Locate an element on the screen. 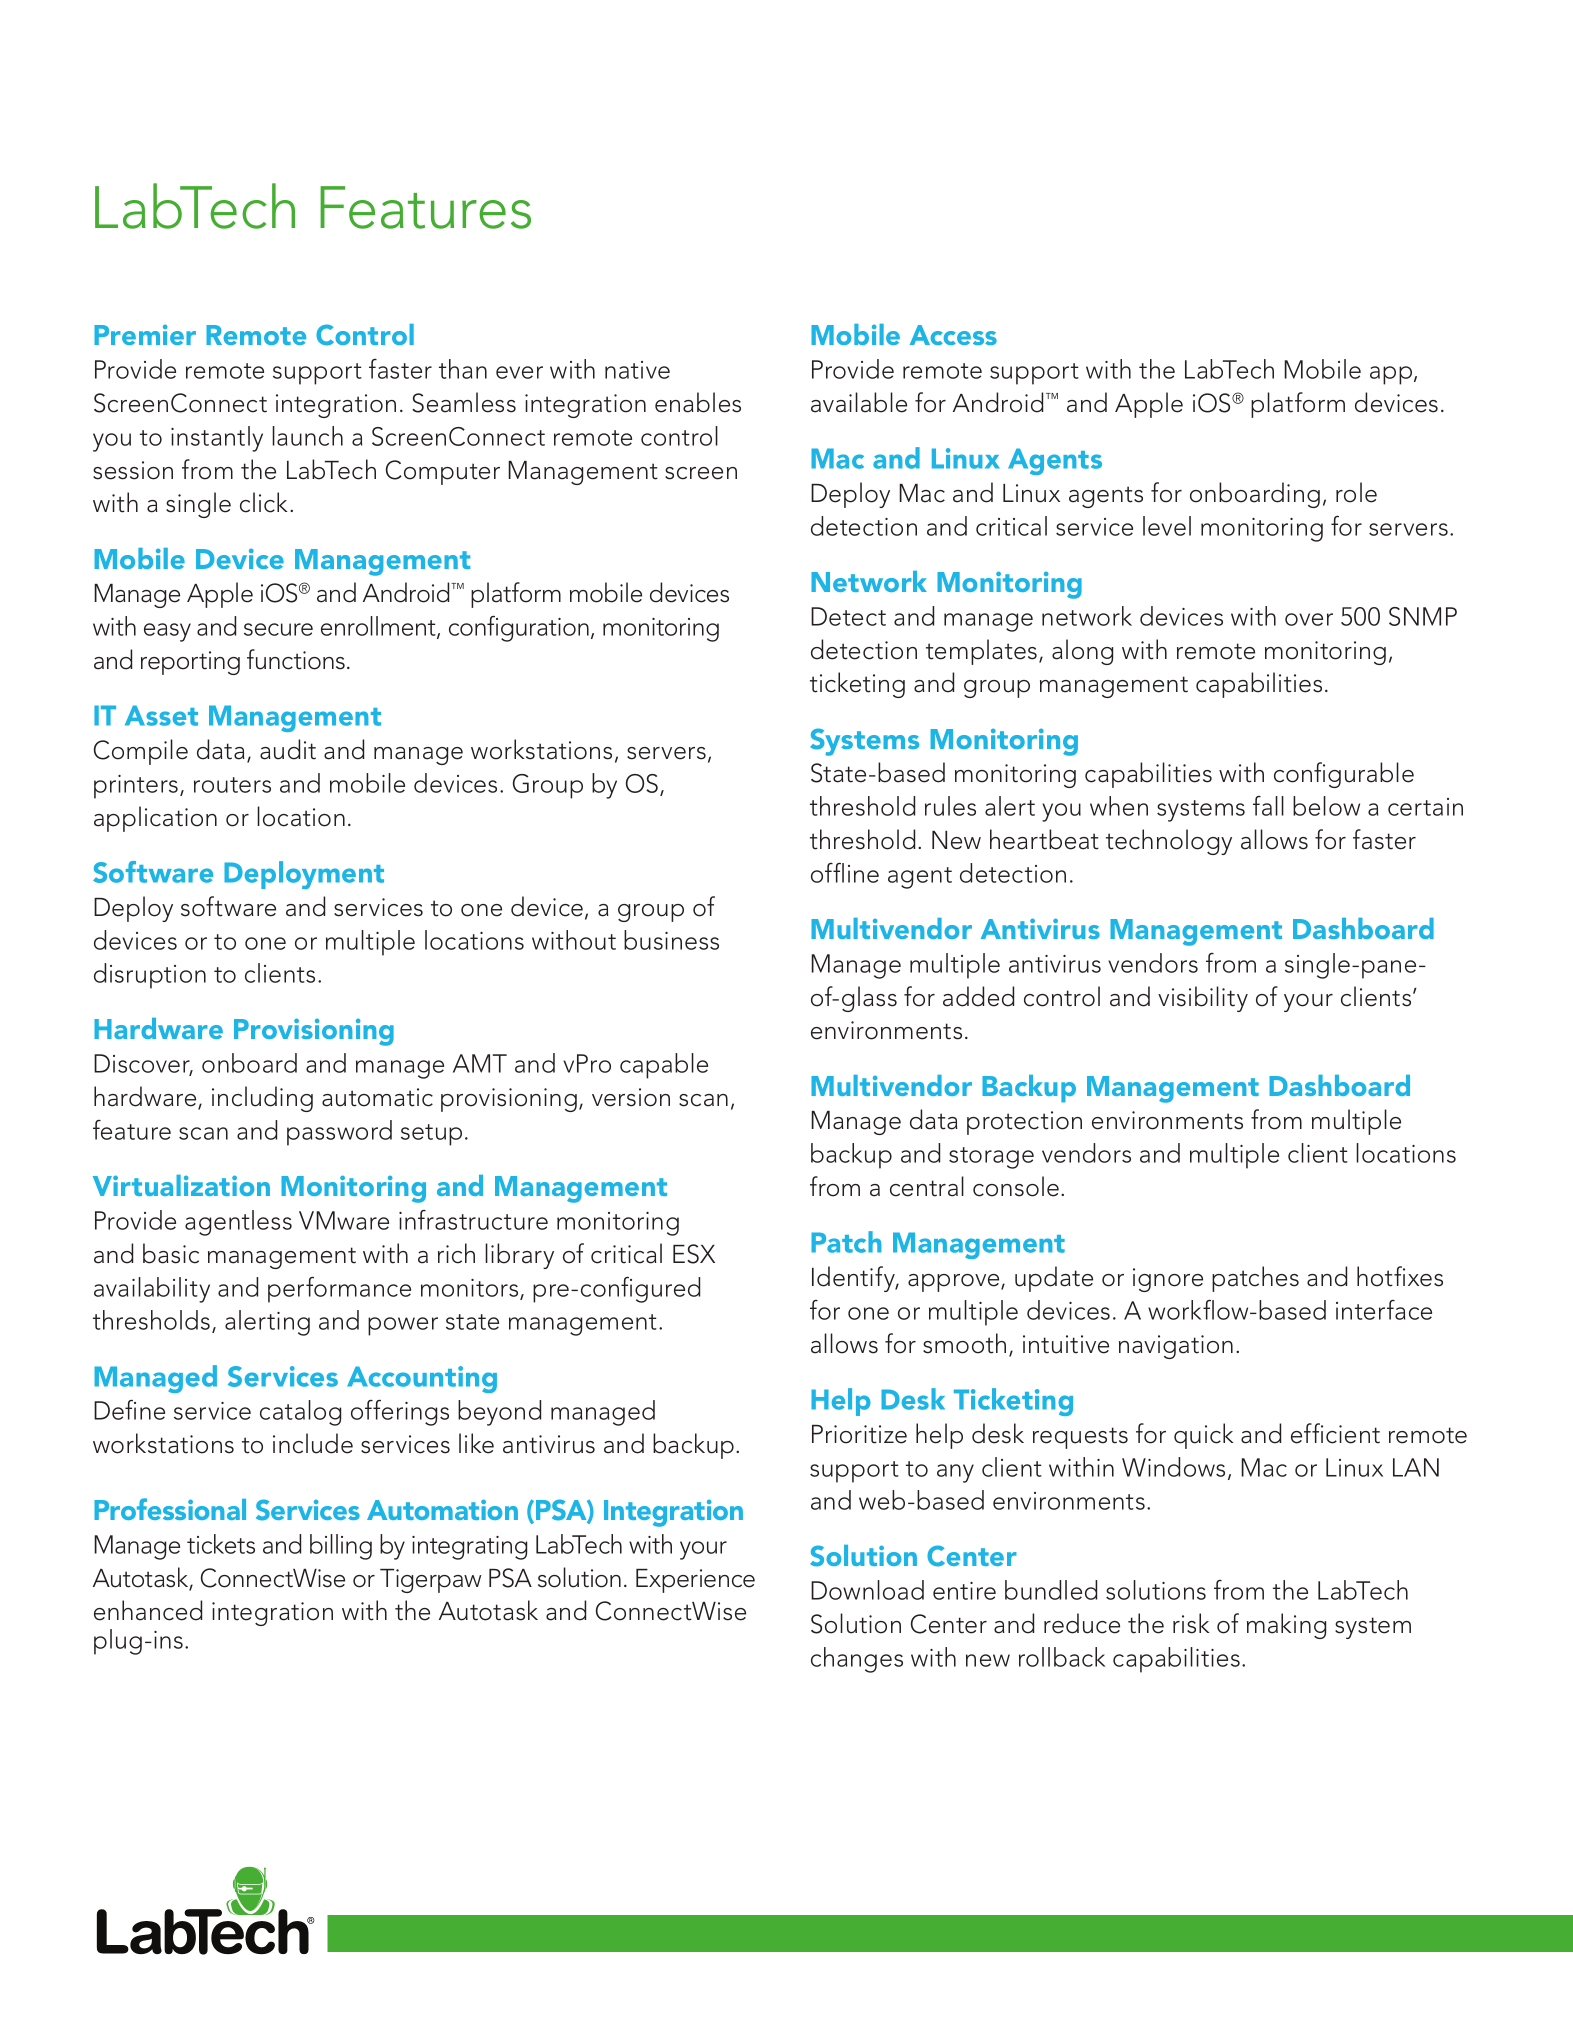 The width and height of the screenshot is (1573, 2036). Virtualization is located at coordinates (181, 1185).
